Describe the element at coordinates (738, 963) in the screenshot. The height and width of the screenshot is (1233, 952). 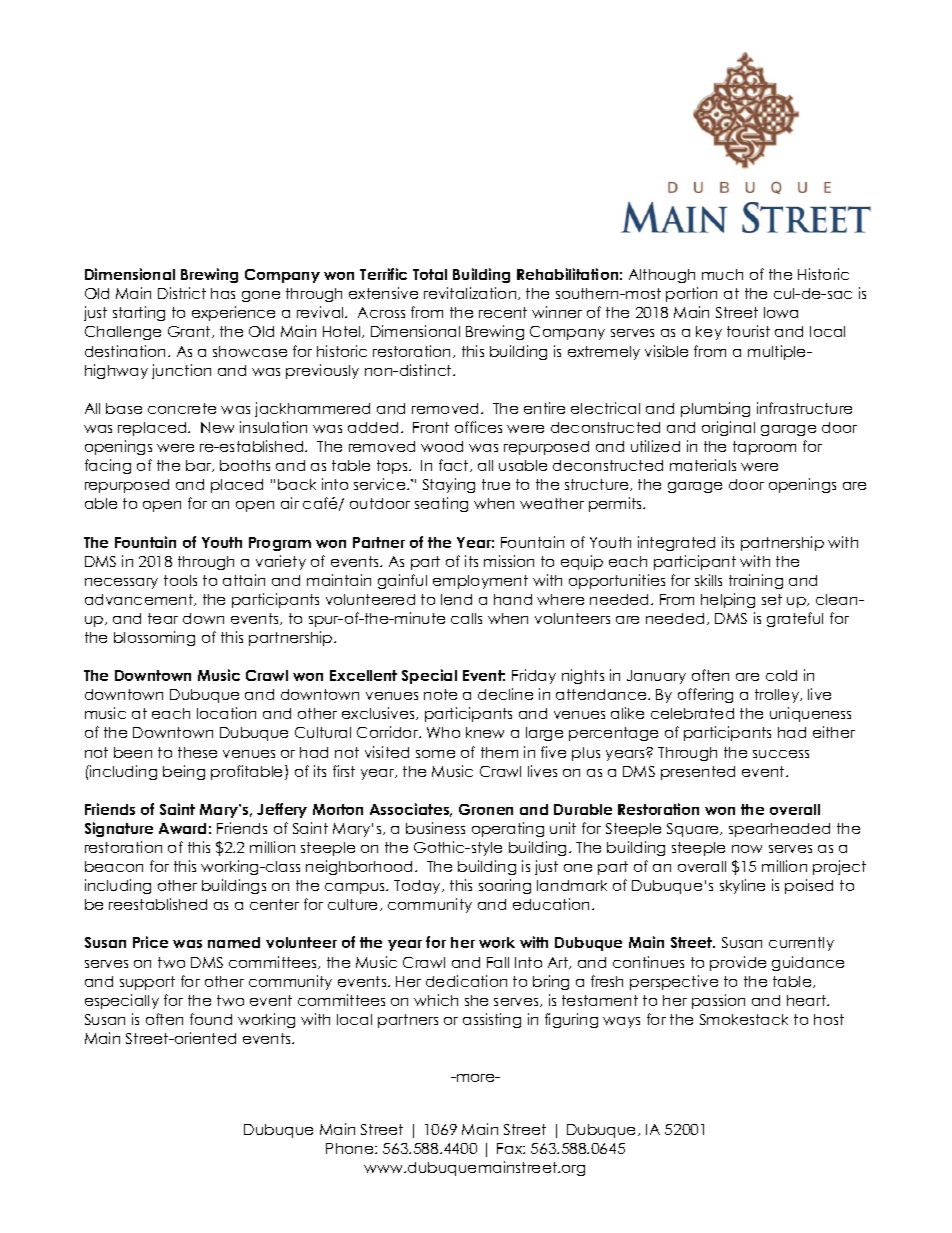
I see `provide` at that location.
